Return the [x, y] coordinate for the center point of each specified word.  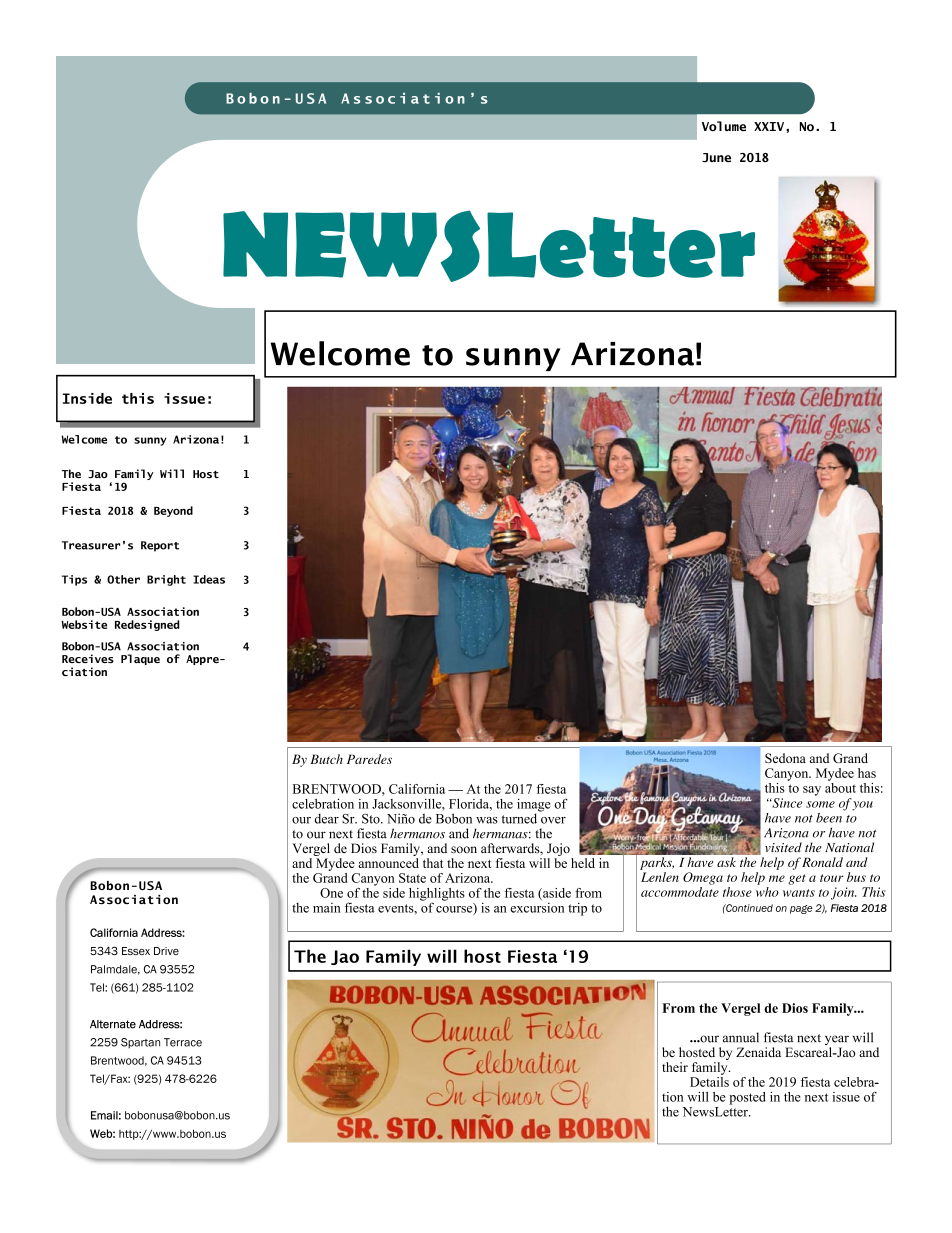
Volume [724, 126]
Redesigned [147, 625]
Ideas [209, 579]
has [867, 773]
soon [464, 849]
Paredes [369, 759]
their [675, 1067]
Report [160, 546]
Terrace [183, 1042]
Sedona [785, 758]
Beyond [173, 511]
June [716, 157]
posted [747, 1098]
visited [783, 847]
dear [326, 818]
